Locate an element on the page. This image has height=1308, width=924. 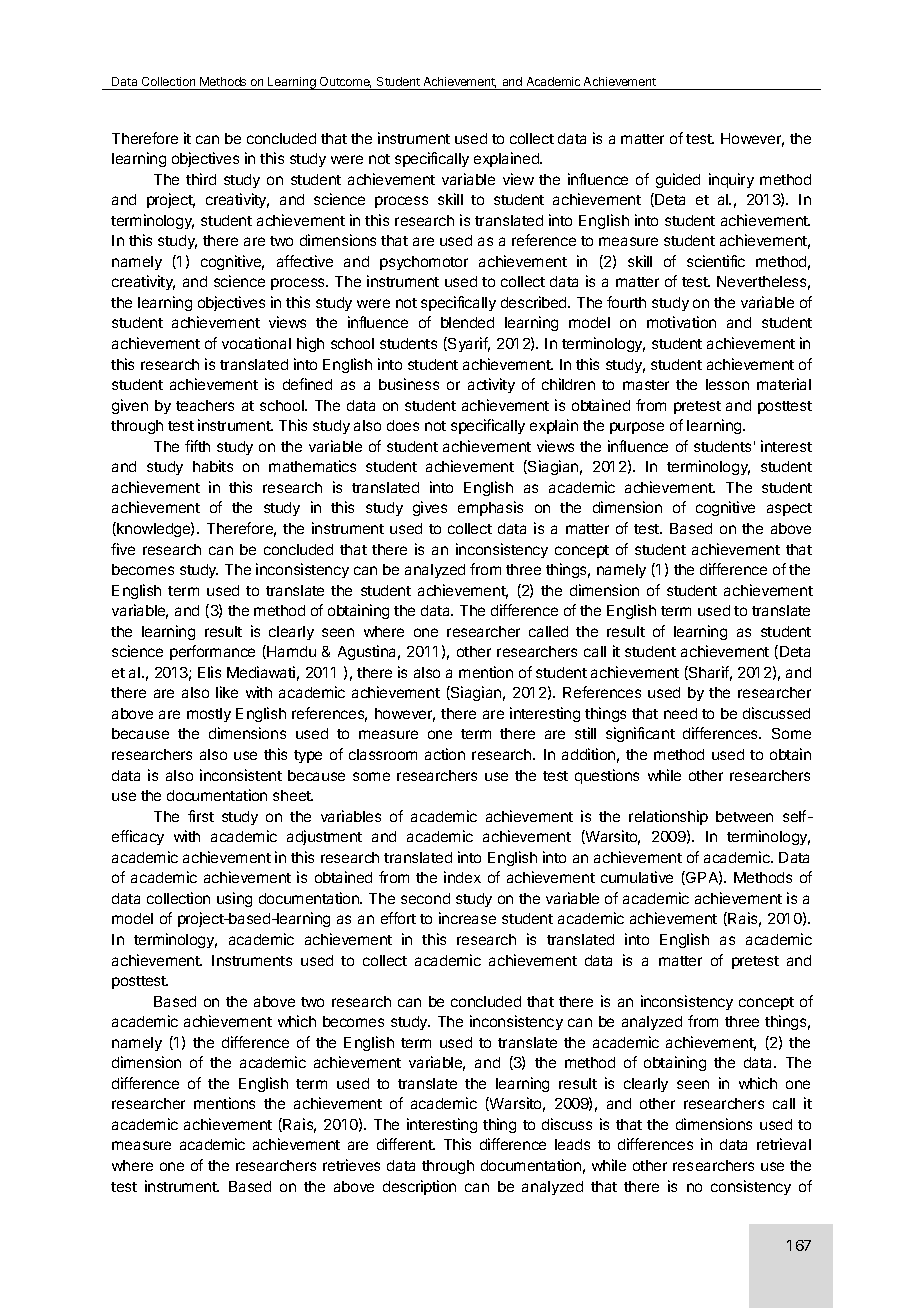
action is located at coordinates (445, 754).
